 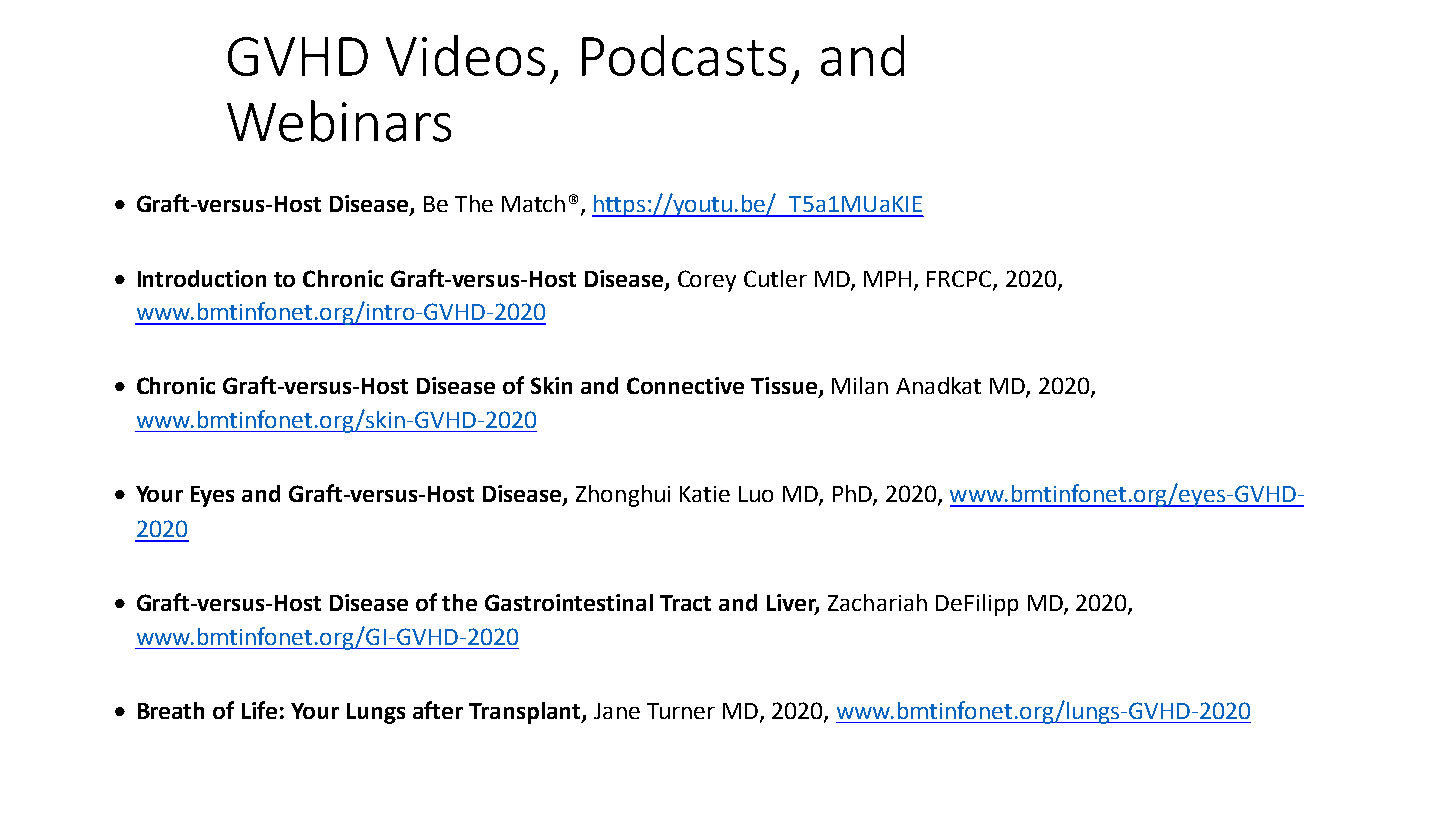 What do you see at coordinates (339, 121) in the document?
I see `Webinars` at bounding box center [339, 121].
